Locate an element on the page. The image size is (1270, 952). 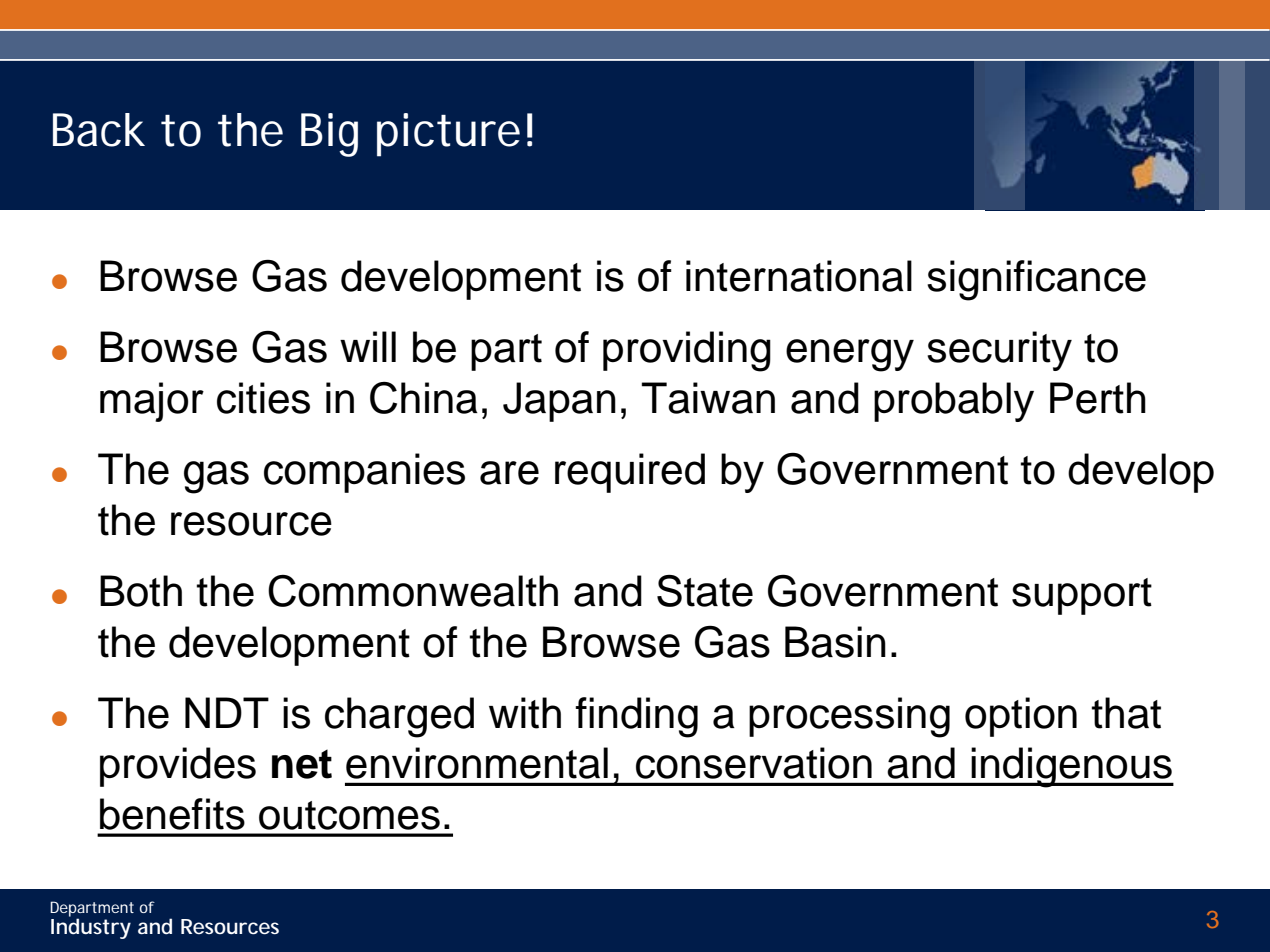
support is located at coordinates (1082, 596).
